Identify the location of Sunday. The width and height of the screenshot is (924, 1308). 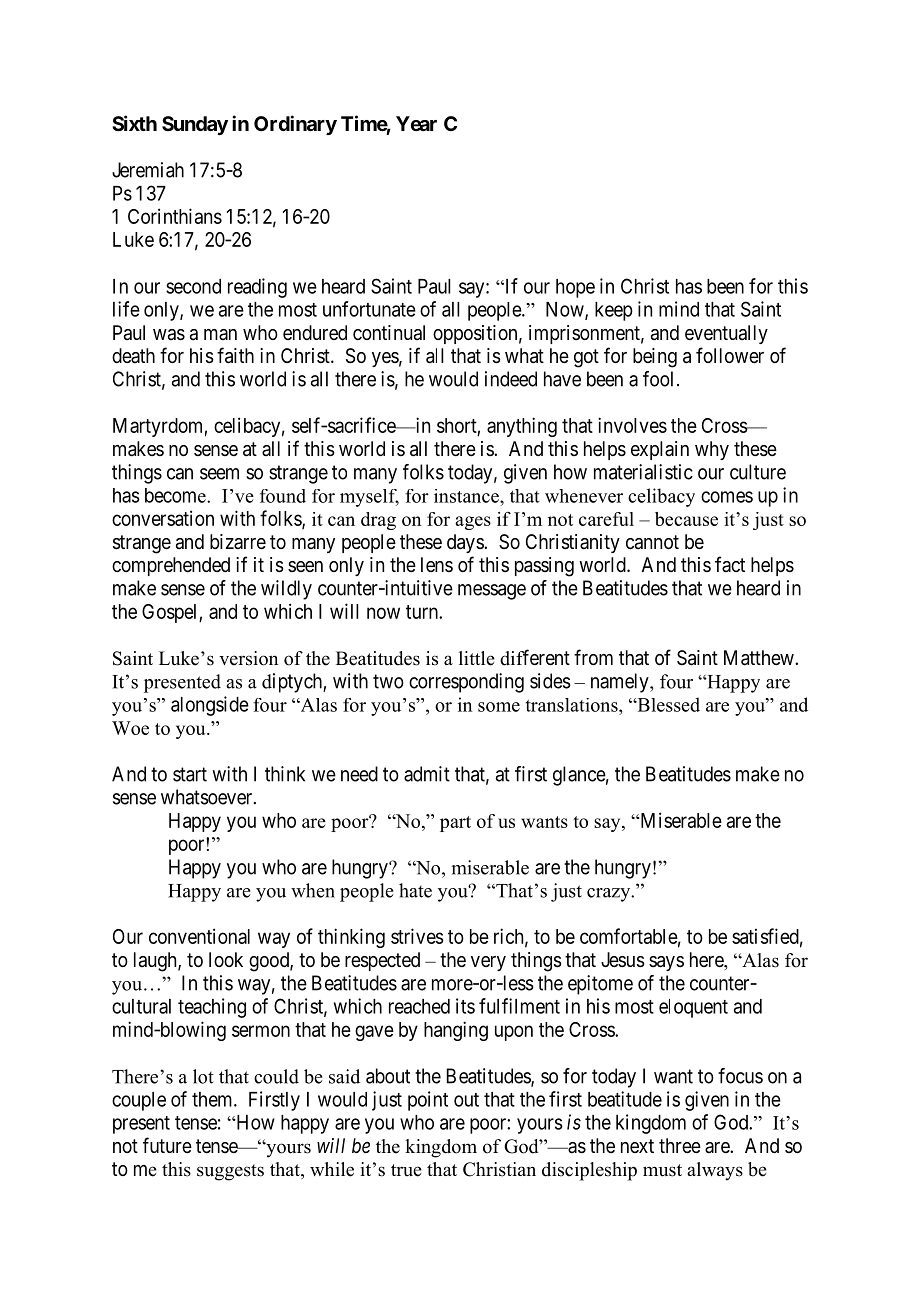
(195, 125).
